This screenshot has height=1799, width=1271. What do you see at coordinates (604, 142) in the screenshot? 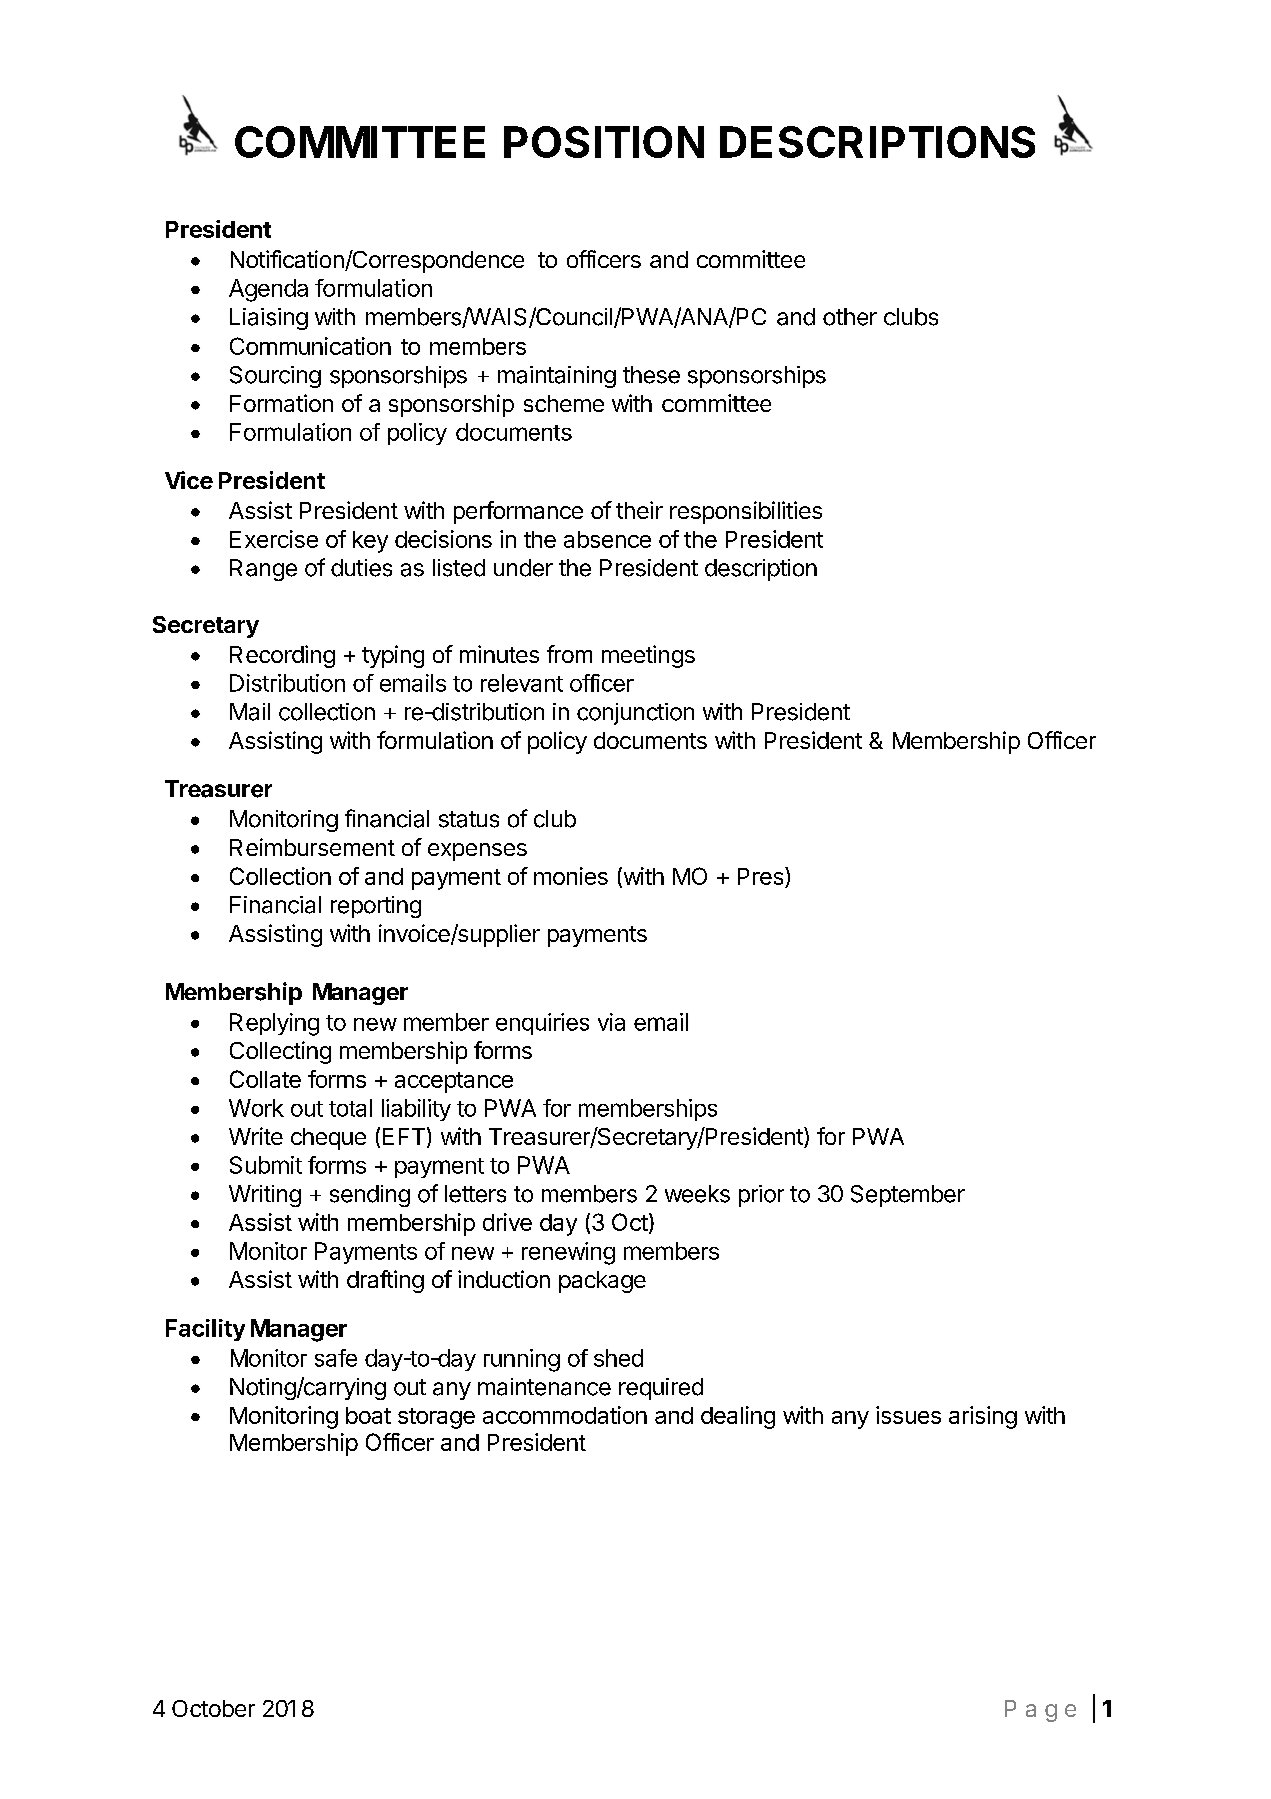
I see `POSITION` at bounding box center [604, 142].
